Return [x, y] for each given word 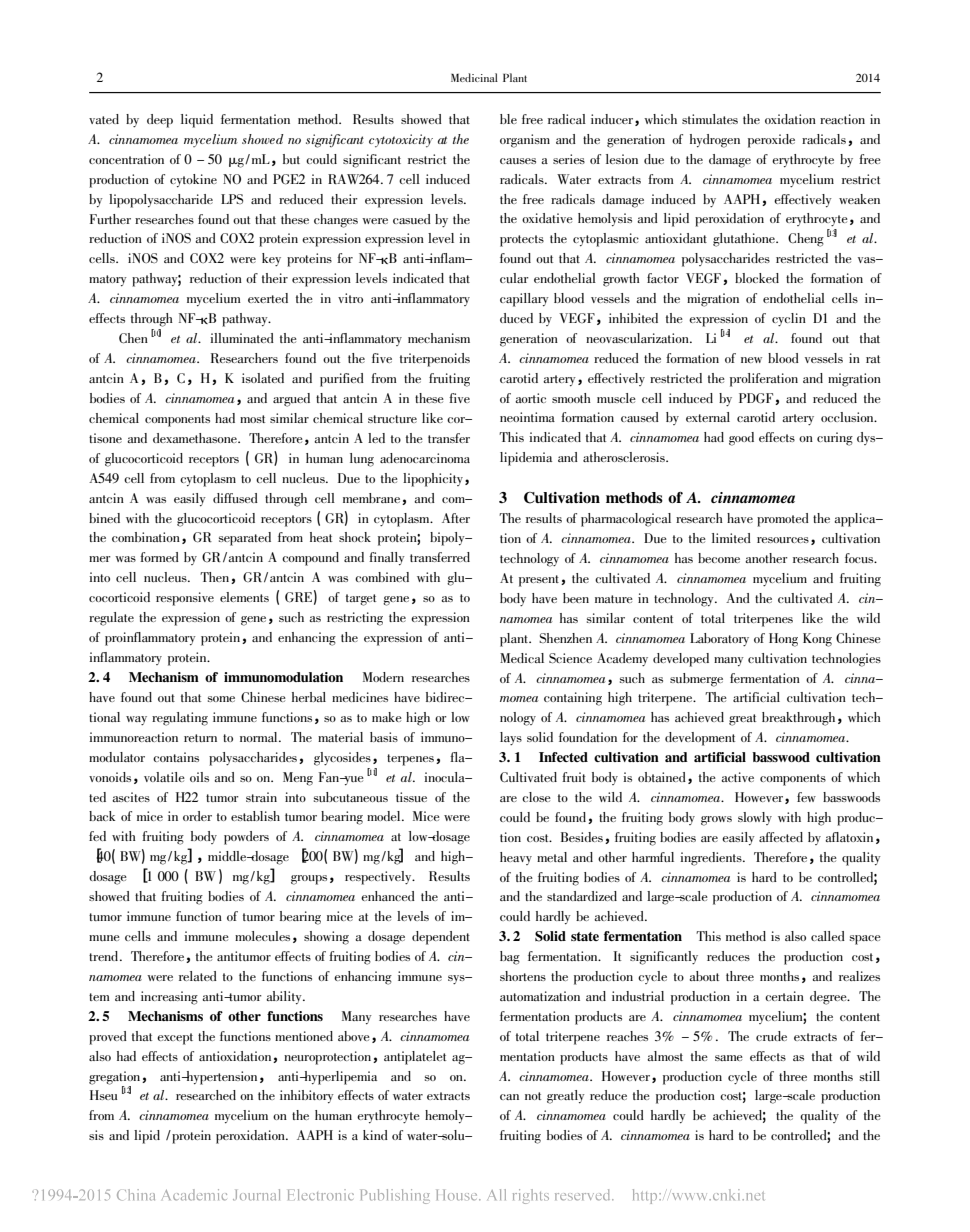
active [737, 777]
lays [511, 738]
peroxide [771, 141]
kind [375, 1135]
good [741, 439]
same [729, 1058]
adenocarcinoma [425, 458]
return [200, 738]
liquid [197, 121]
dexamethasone [196, 438]
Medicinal [474, 77]
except [175, 1039]
